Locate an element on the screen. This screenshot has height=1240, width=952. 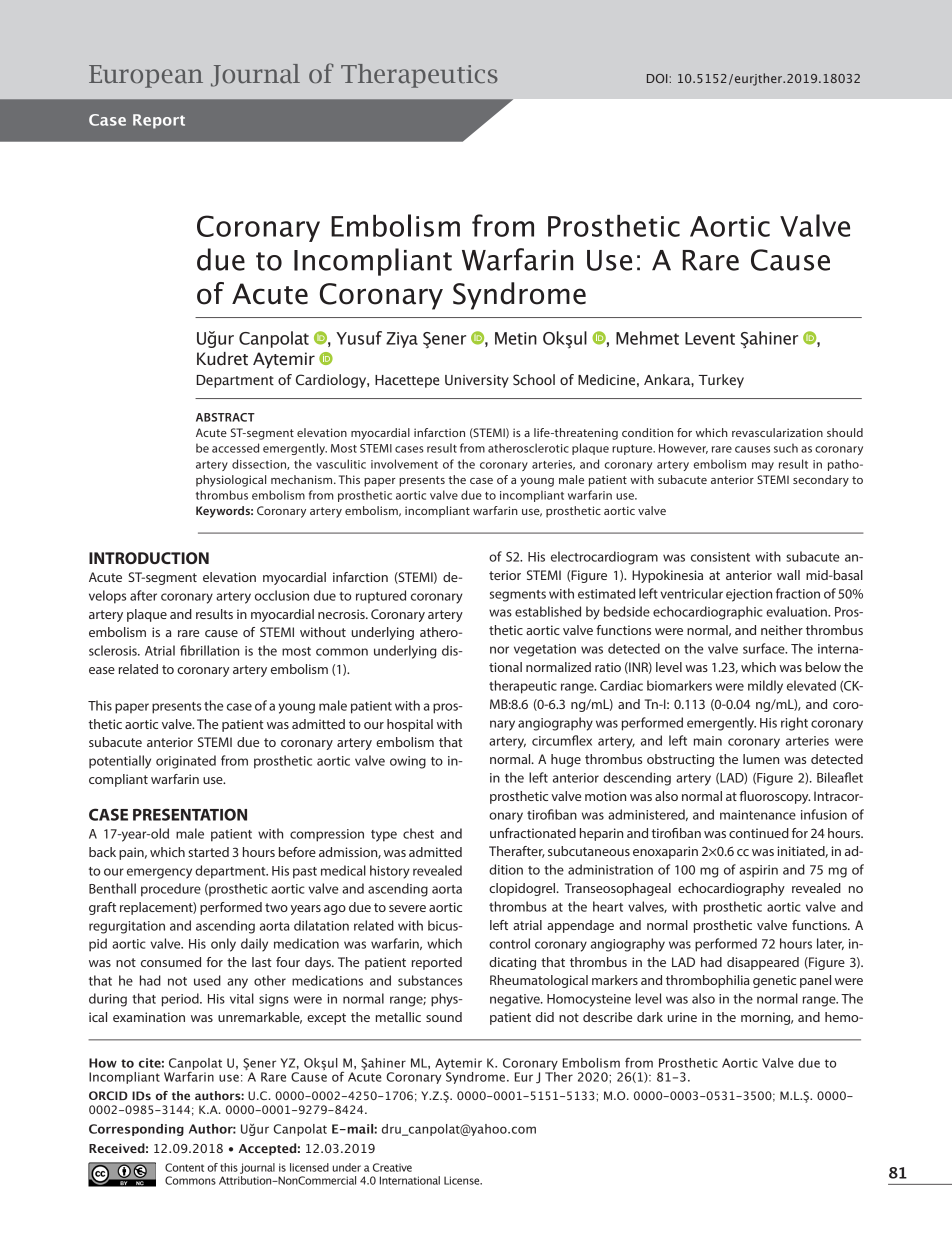
DOI is located at coordinates (658, 78).
